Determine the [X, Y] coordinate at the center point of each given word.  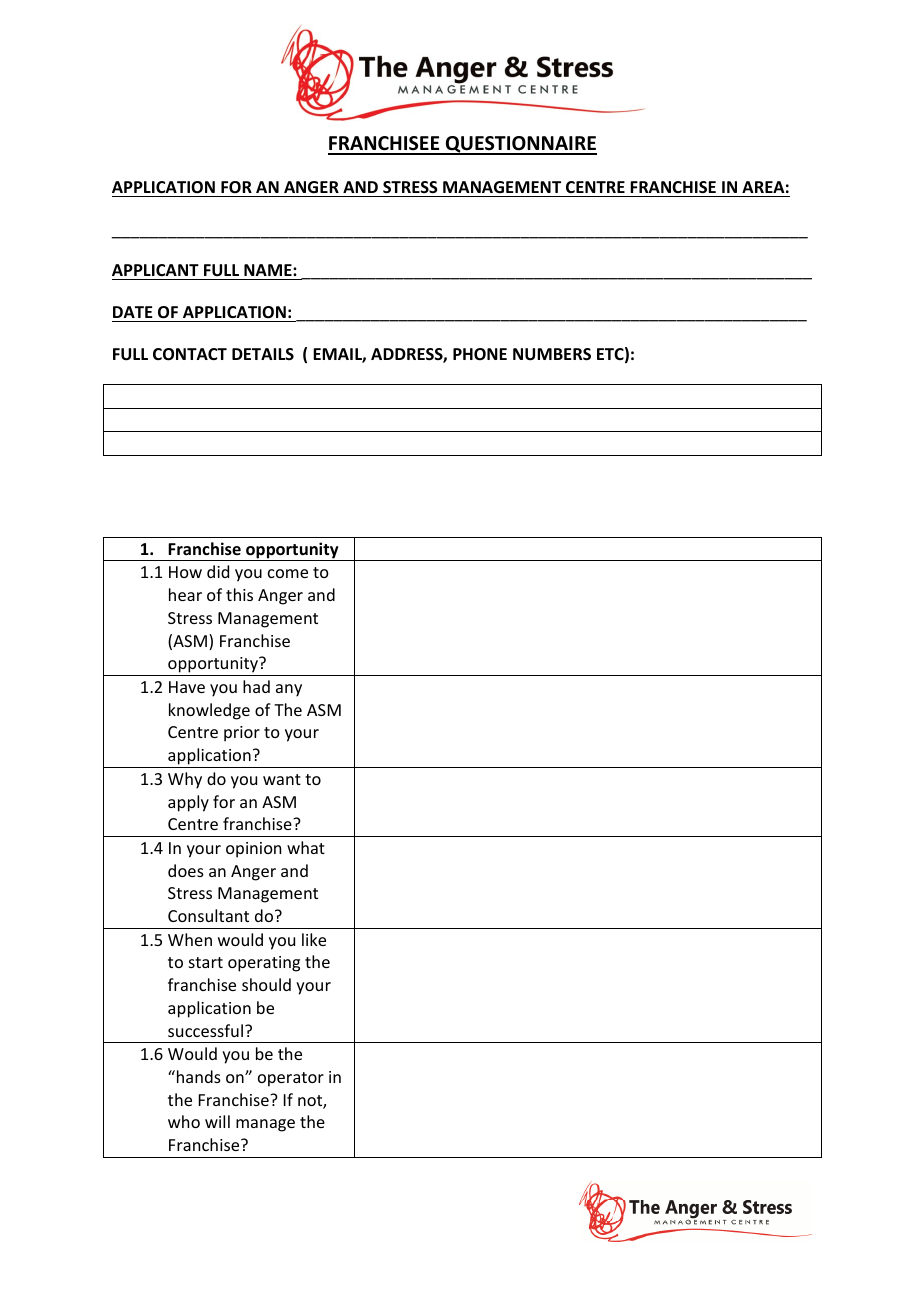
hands [197, 1076]
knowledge [209, 711]
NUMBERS [552, 354]
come [288, 573]
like [314, 939]
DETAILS [263, 354]
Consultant [208, 915]
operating [264, 964]
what [306, 847]
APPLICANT [155, 270]
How [185, 572]
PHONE [480, 354]
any [289, 690]
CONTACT [190, 354]
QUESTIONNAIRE [520, 145]
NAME [269, 270]
